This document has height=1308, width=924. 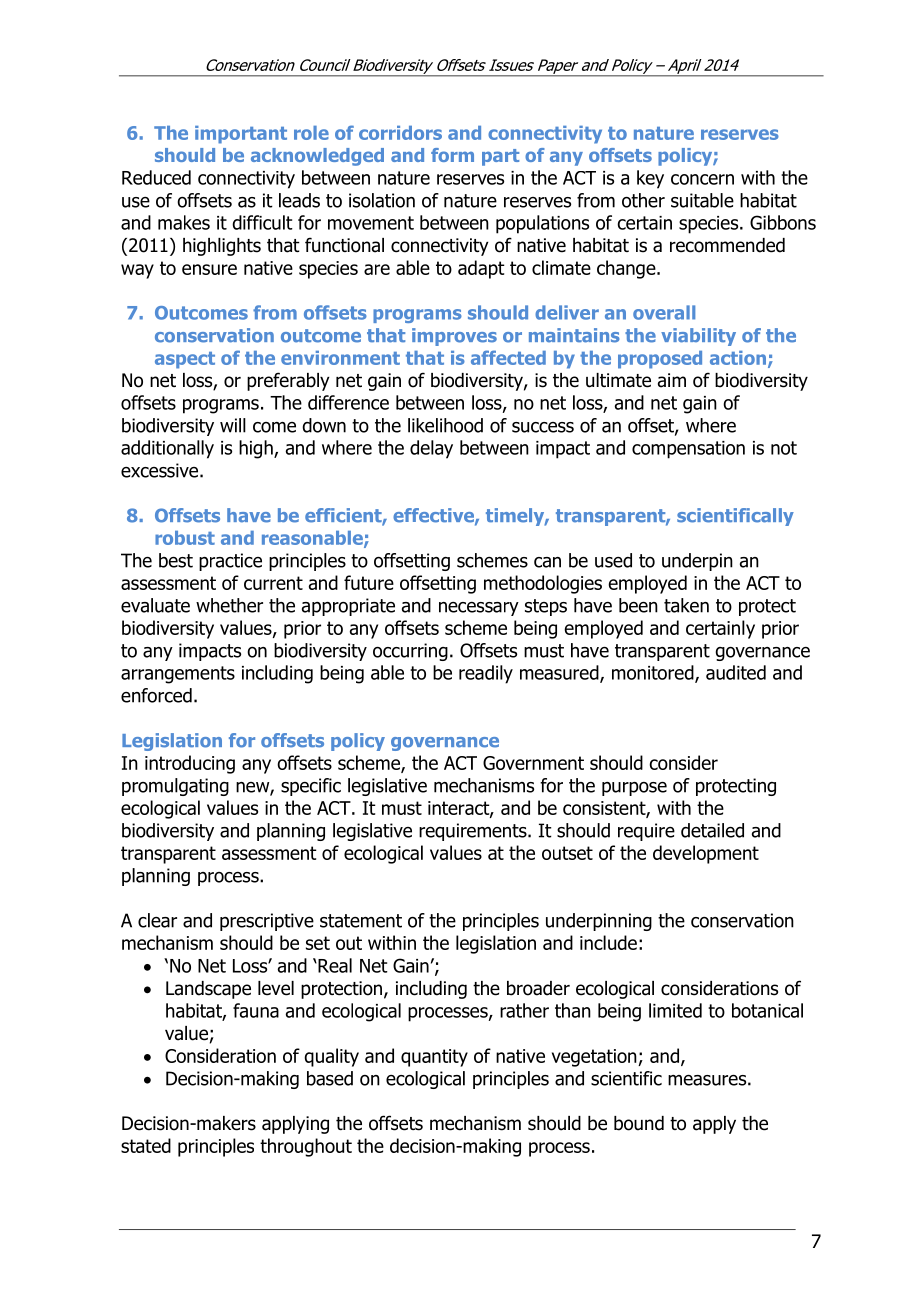 I want to click on development, so click(x=706, y=854).
